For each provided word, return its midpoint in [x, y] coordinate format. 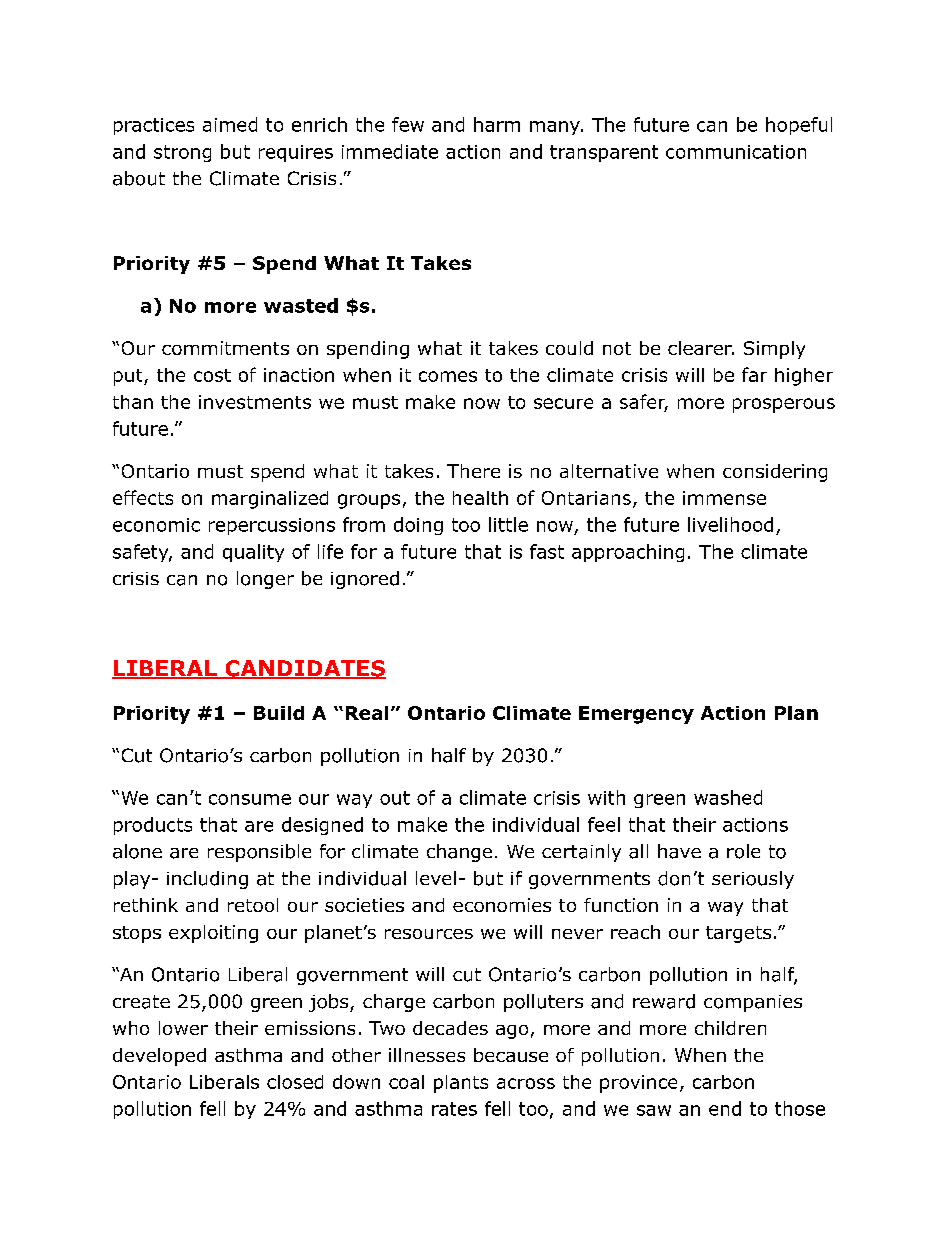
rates [454, 1109]
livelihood [730, 524]
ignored [365, 580]
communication [736, 152]
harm [497, 124]
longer [265, 580]
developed [159, 1057]
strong [182, 153]
